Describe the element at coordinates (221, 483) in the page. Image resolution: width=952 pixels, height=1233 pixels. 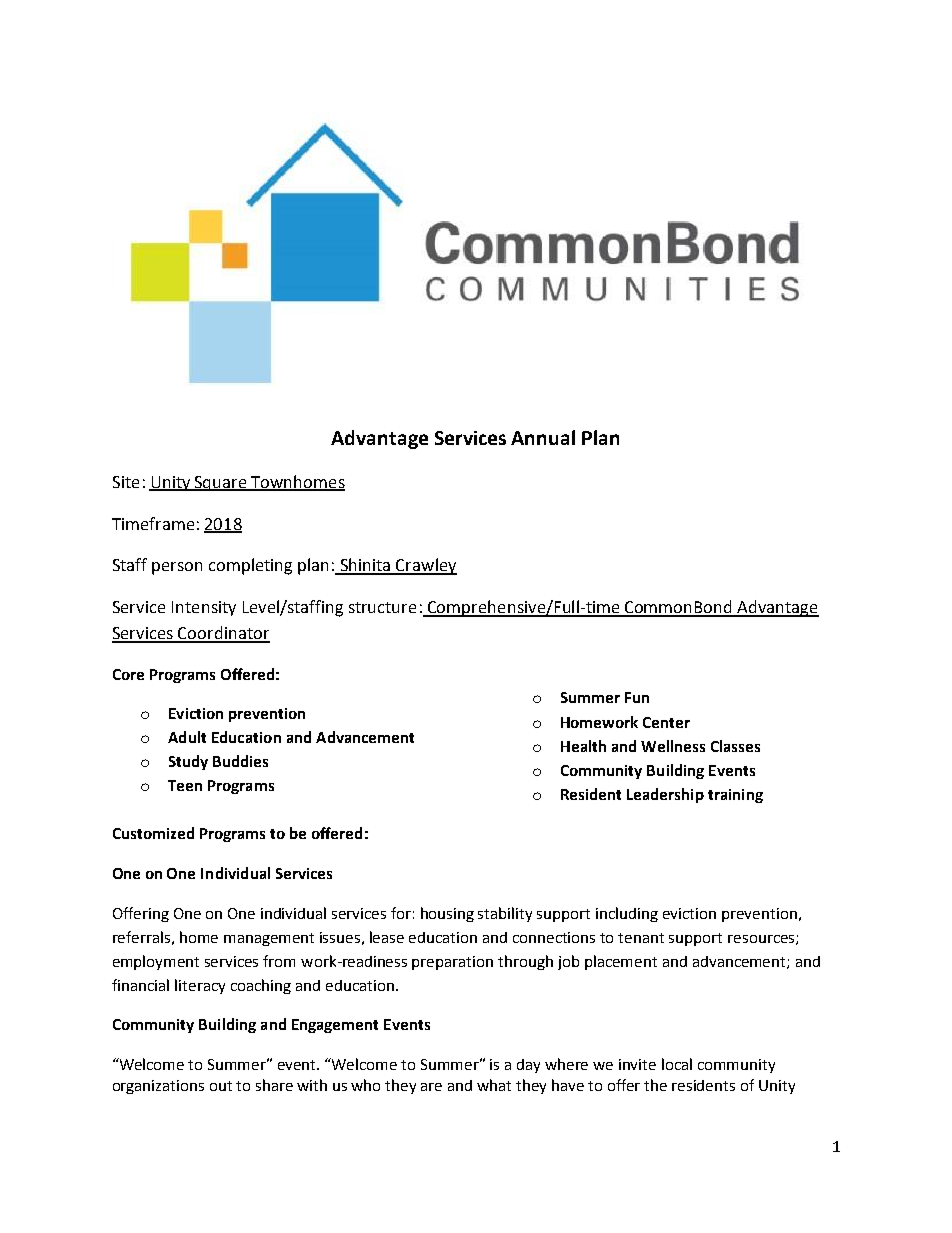
I see `Square` at that location.
